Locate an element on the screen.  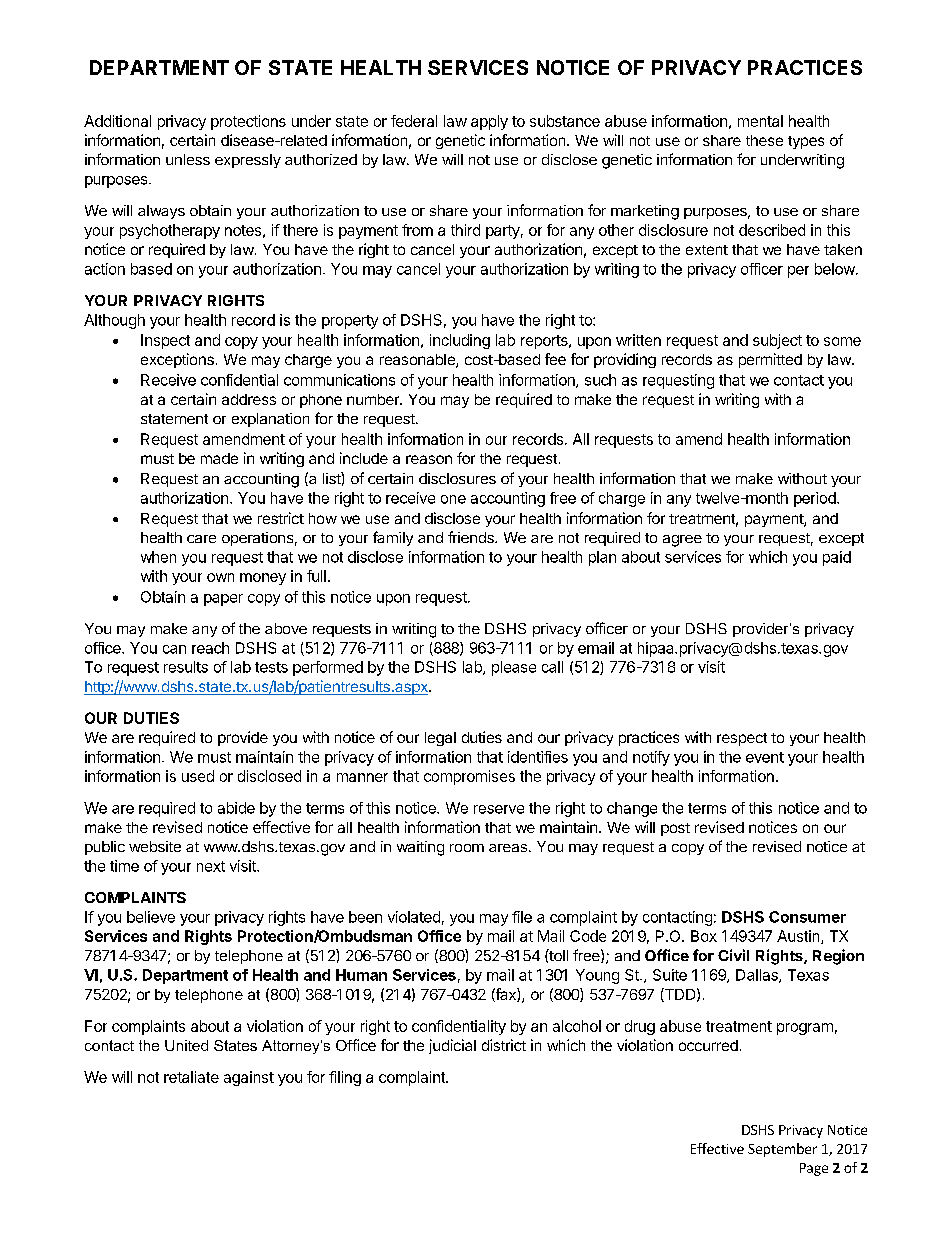
friends is located at coordinates (472, 537).
